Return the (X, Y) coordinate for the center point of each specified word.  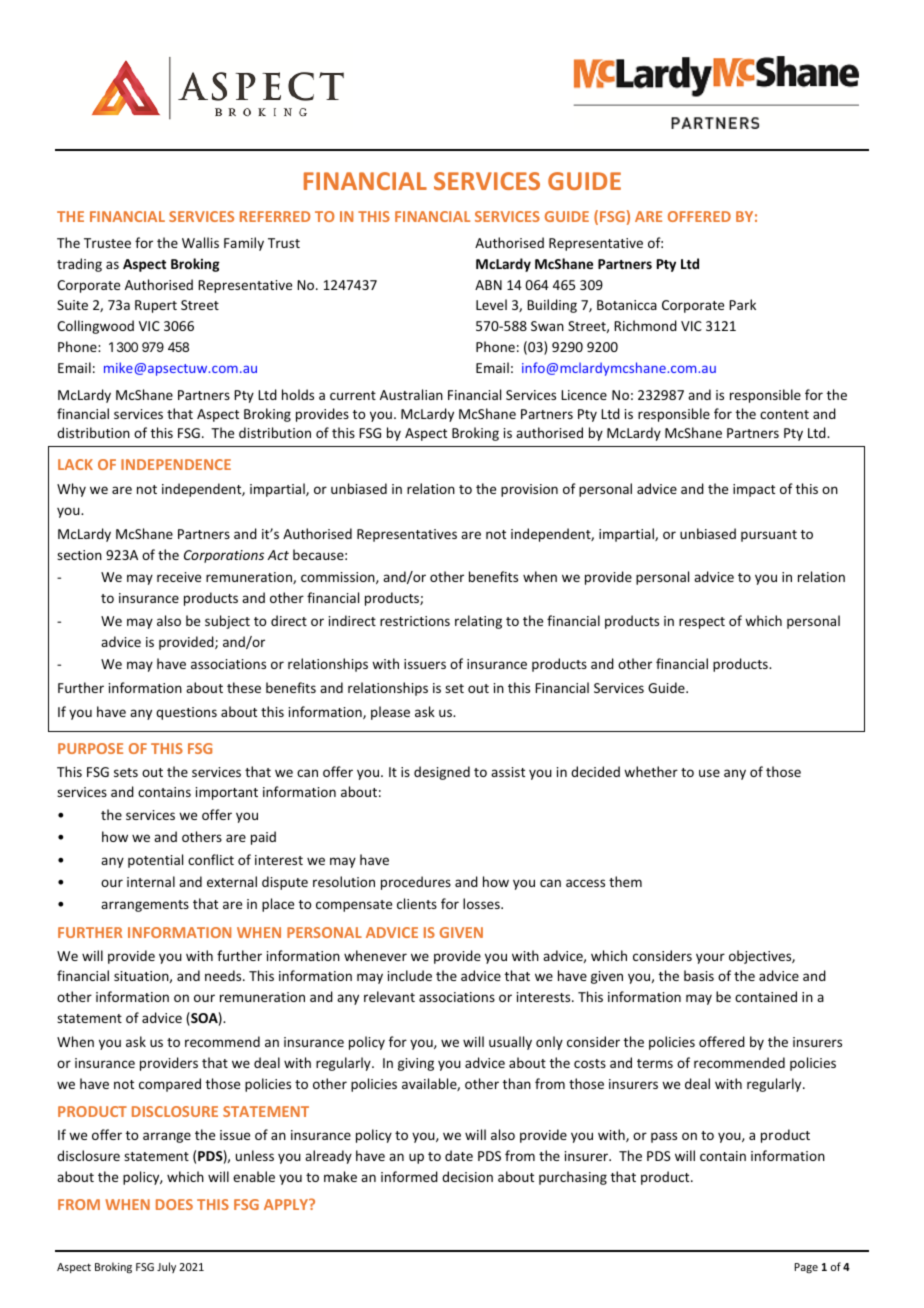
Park (742, 304)
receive (179, 577)
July (166, 1267)
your (710, 958)
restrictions (415, 621)
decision (467, 1176)
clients (417, 903)
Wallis (200, 242)
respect (702, 623)
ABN (488, 285)
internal (151, 881)
